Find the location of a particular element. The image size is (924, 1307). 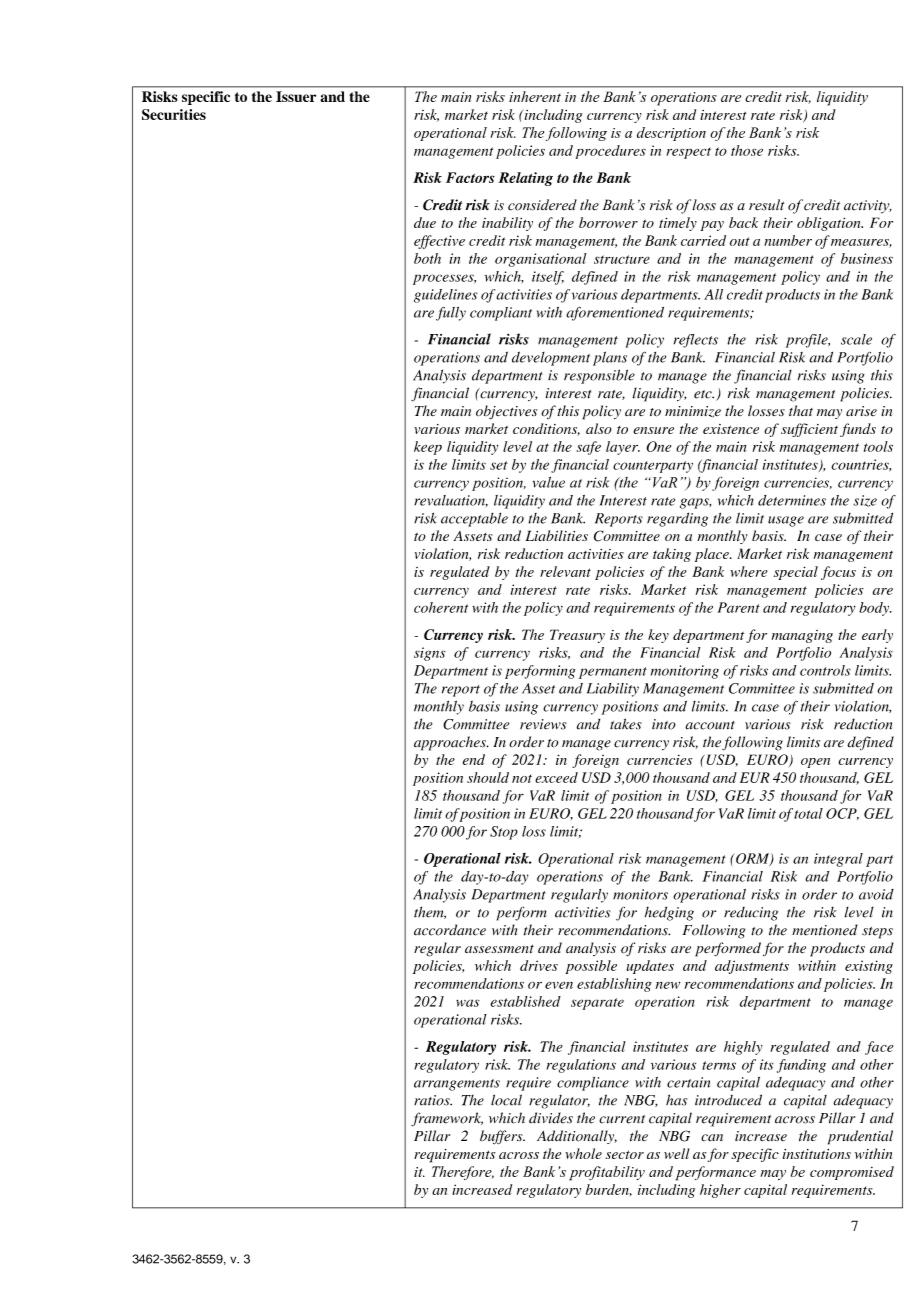

keep is located at coordinates (428, 448).
